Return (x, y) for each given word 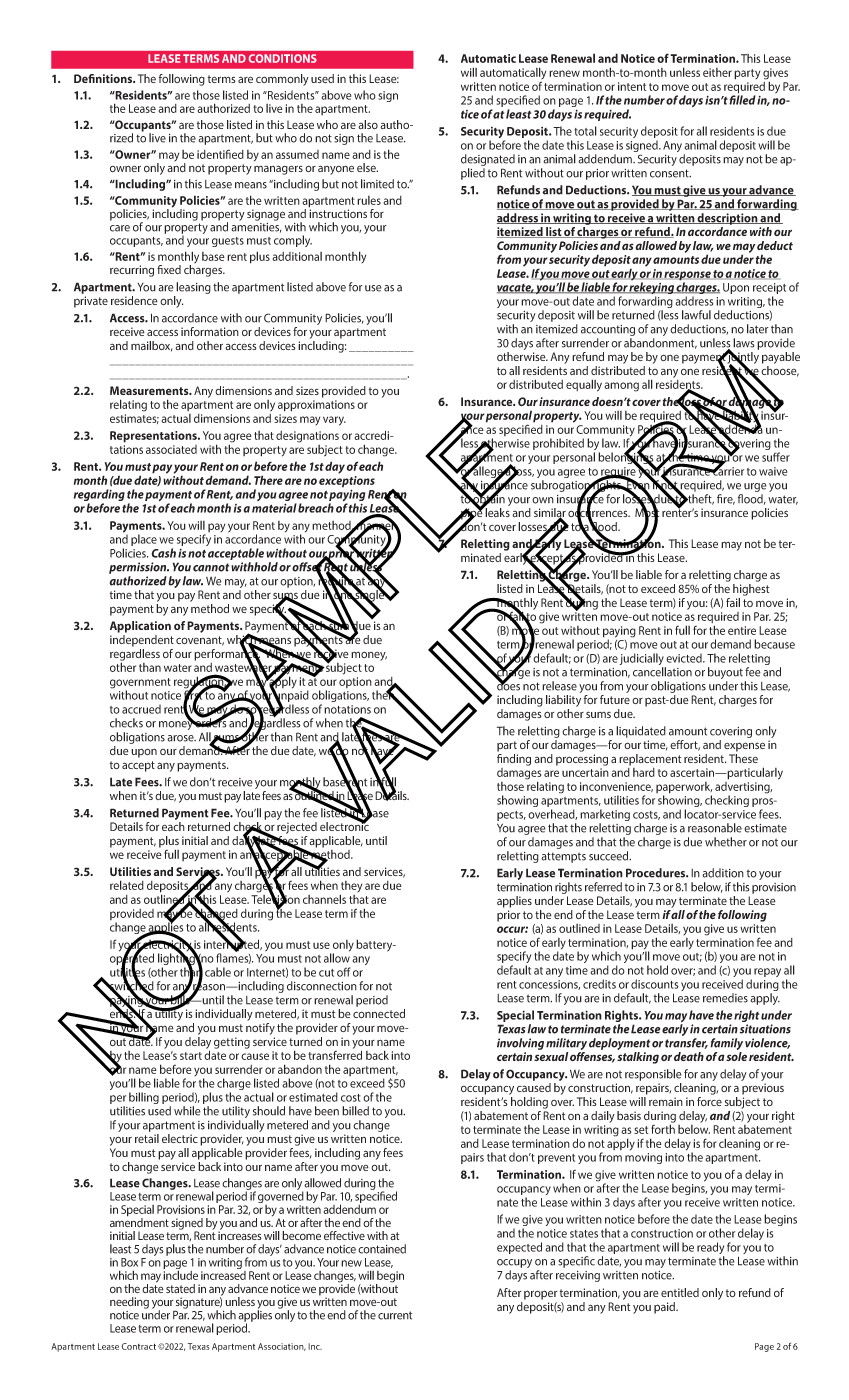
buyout (725, 674)
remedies (725, 998)
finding (514, 758)
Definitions (104, 78)
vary (334, 421)
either (717, 72)
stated (180, 1288)
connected (379, 1013)
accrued (141, 709)
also (368, 124)
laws (744, 343)
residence (134, 300)
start (191, 1056)
